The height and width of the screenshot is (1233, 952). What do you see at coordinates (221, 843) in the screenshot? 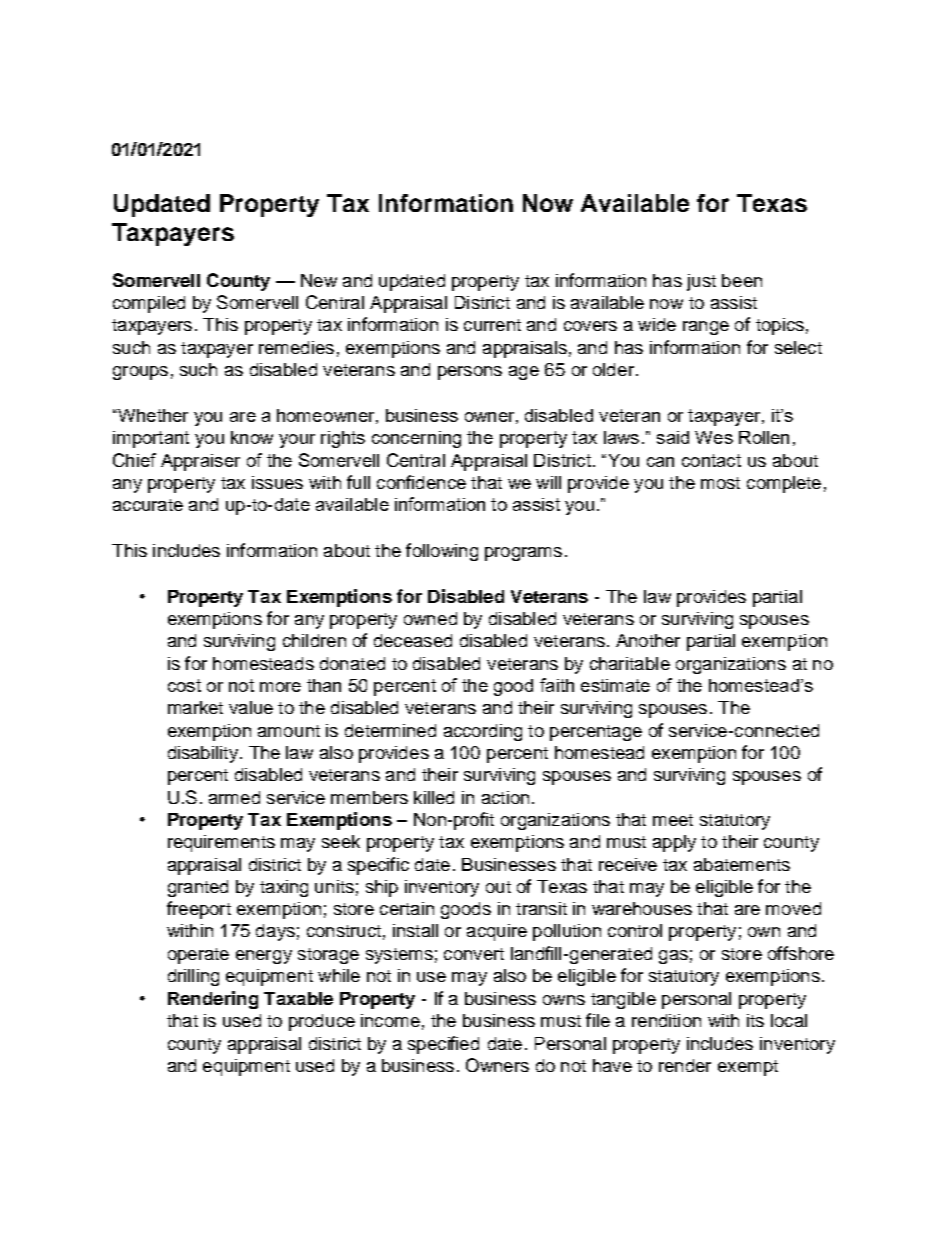
I see `requirements` at bounding box center [221, 843].
